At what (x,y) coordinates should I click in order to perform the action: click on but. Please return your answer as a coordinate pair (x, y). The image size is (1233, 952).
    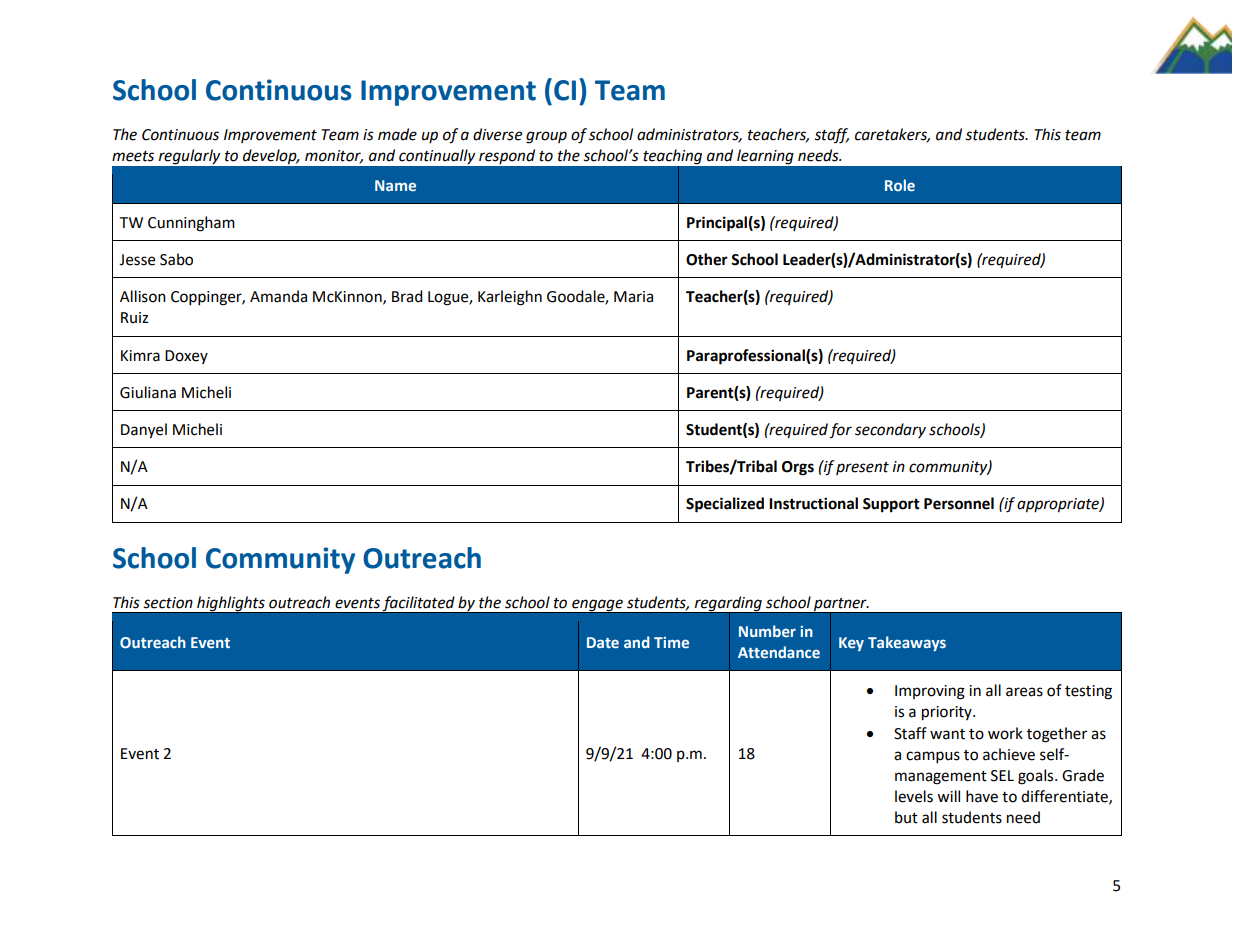
    Looking at the image, I should click on (906, 817).
